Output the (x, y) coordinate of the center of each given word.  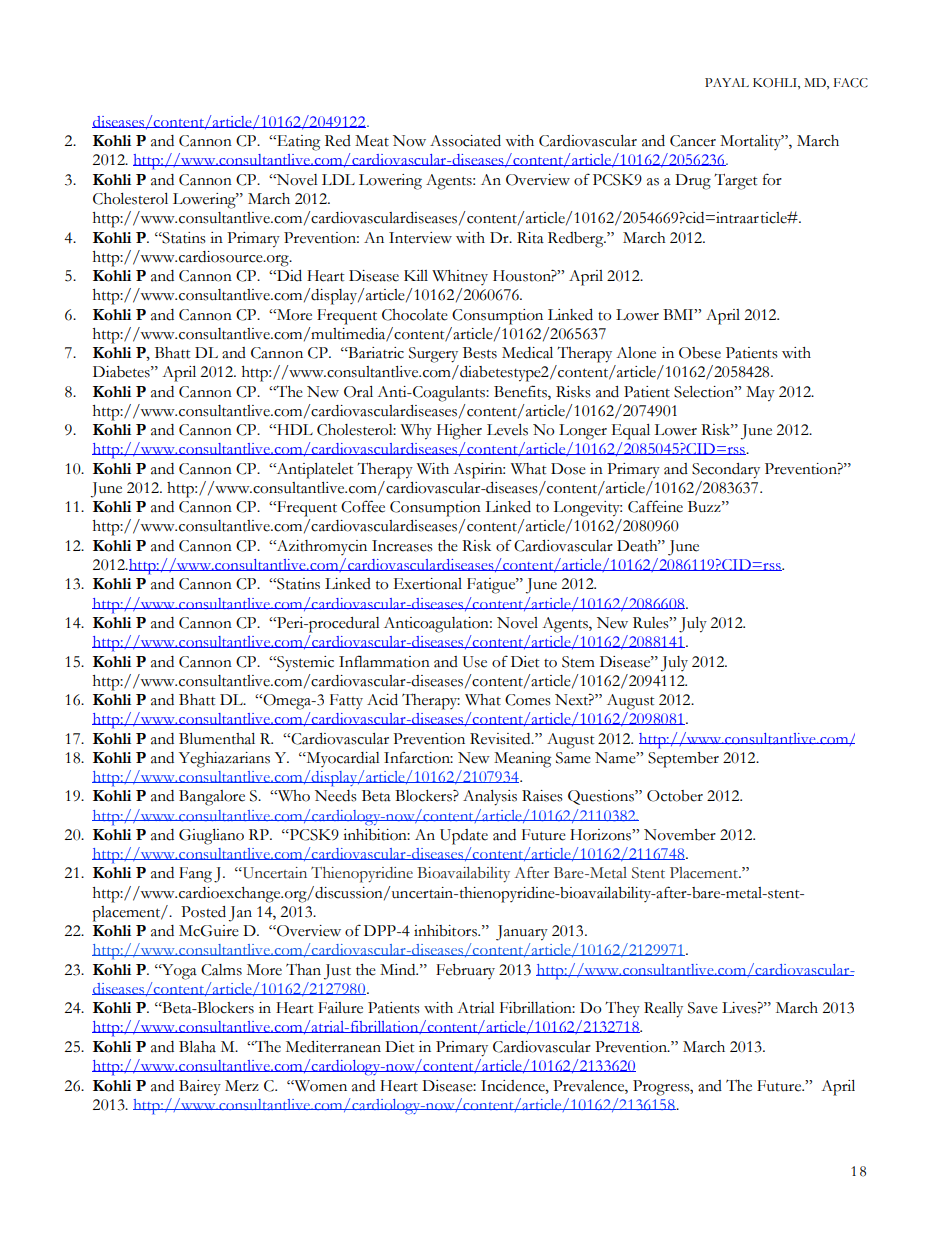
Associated (465, 141)
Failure (340, 1008)
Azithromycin (320, 547)
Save (703, 1008)
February (465, 971)
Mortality (752, 142)
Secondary (726, 471)
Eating (297, 143)
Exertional (428, 584)
